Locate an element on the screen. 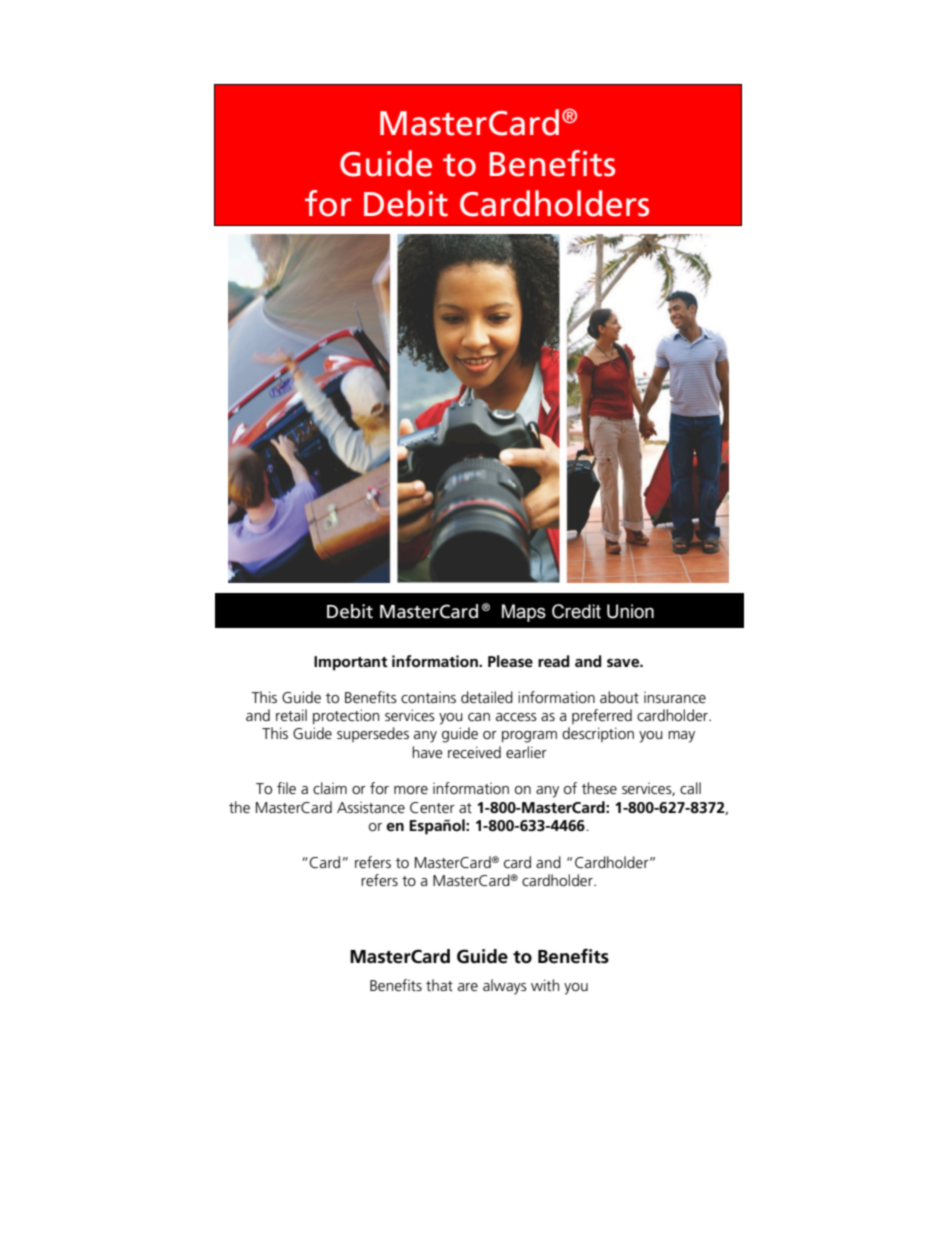 Image resolution: width=952 pixels, height=1233 pixels. claim is located at coordinates (330, 788).
